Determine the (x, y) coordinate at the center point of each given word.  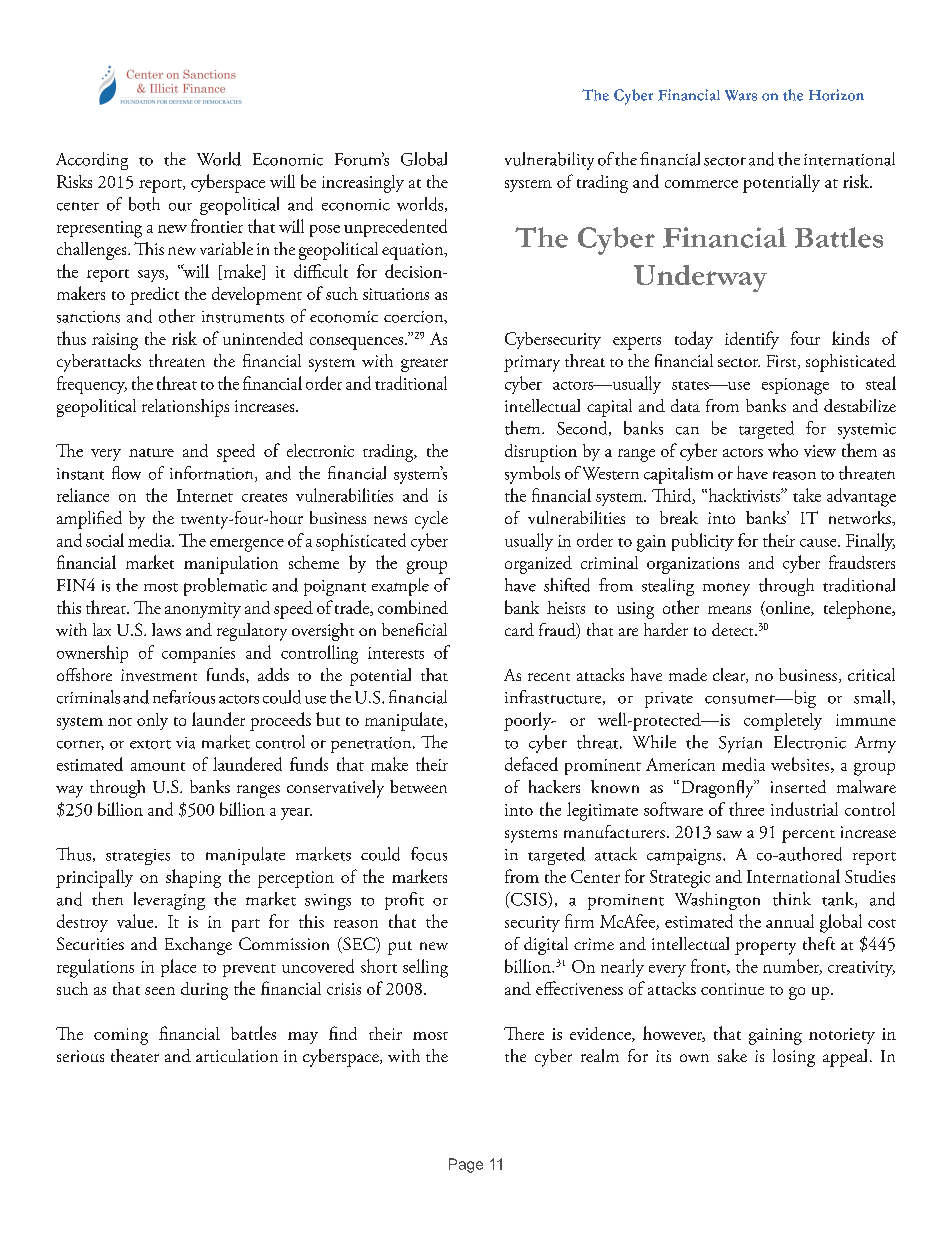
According (92, 161)
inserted (798, 786)
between (418, 786)
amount (158, 766)
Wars (741, 95)
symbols (532, 475)
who (783, 450)
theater (135, 1055)
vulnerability (549, 161)
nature (151, 452)
